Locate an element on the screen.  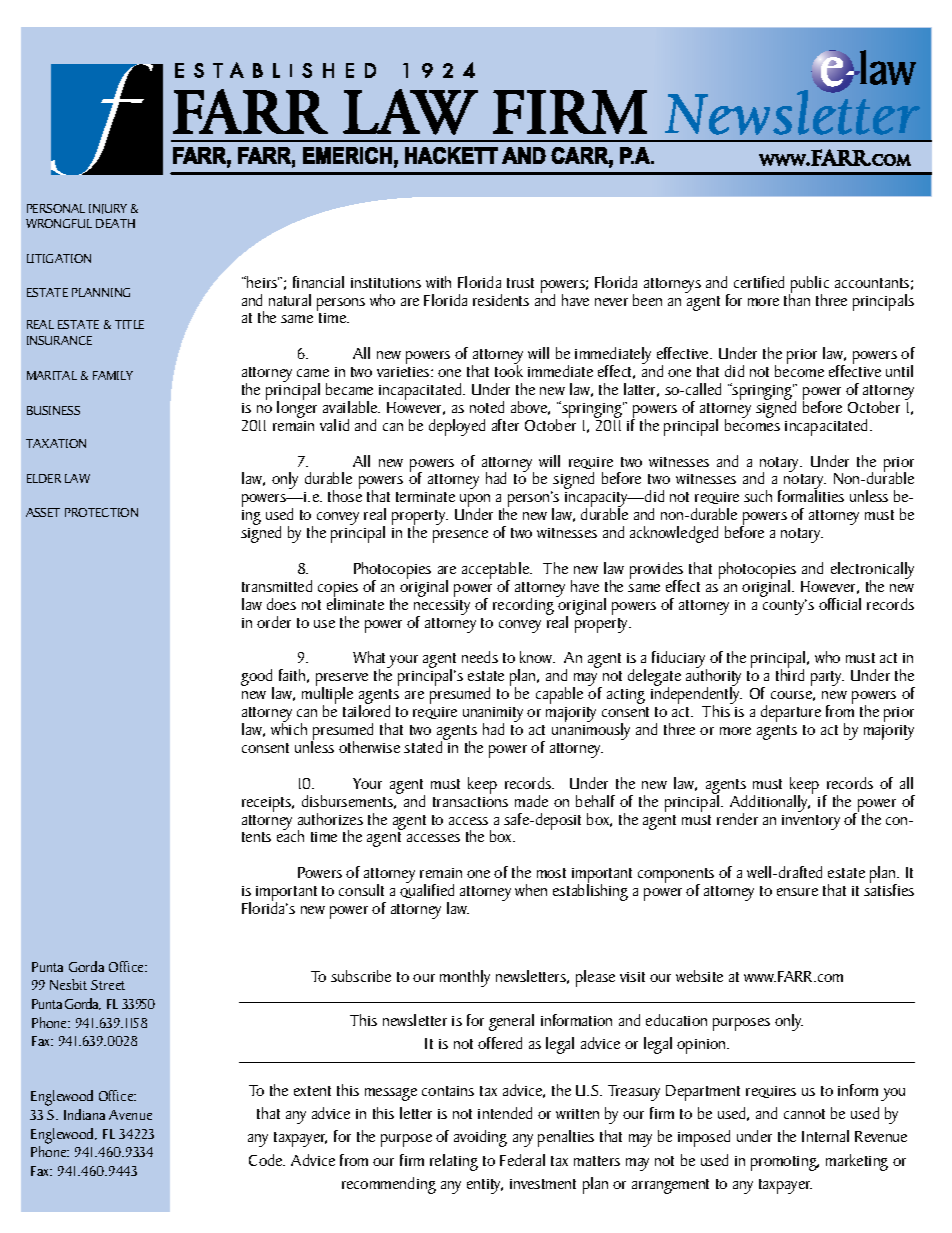
departure is located at coordinates (791, 713).
